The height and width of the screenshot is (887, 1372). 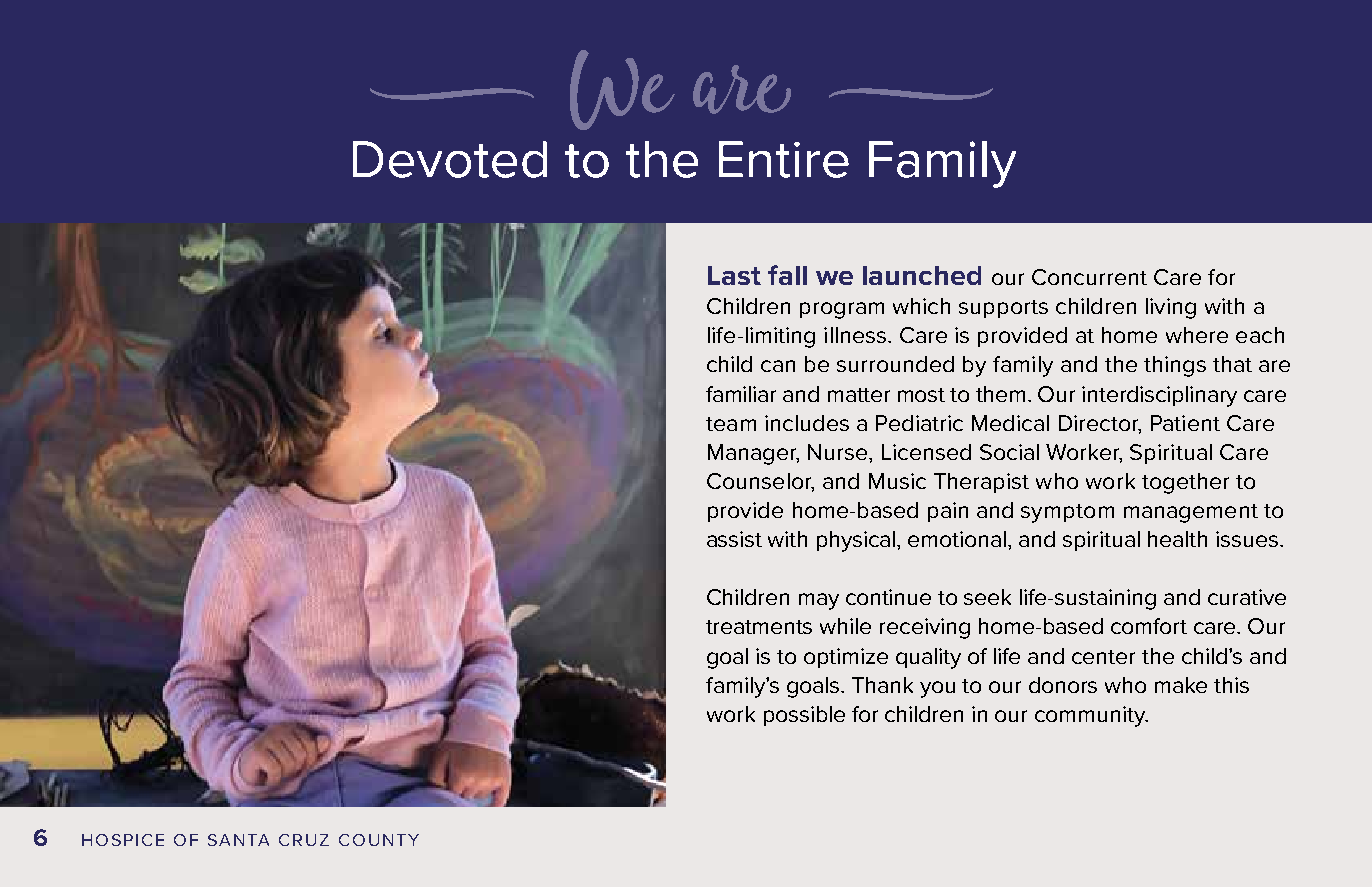 What do you see at coordinates (450, 159) in the screenshot?
I see `Devoted` at bounding box center [450, 159].
